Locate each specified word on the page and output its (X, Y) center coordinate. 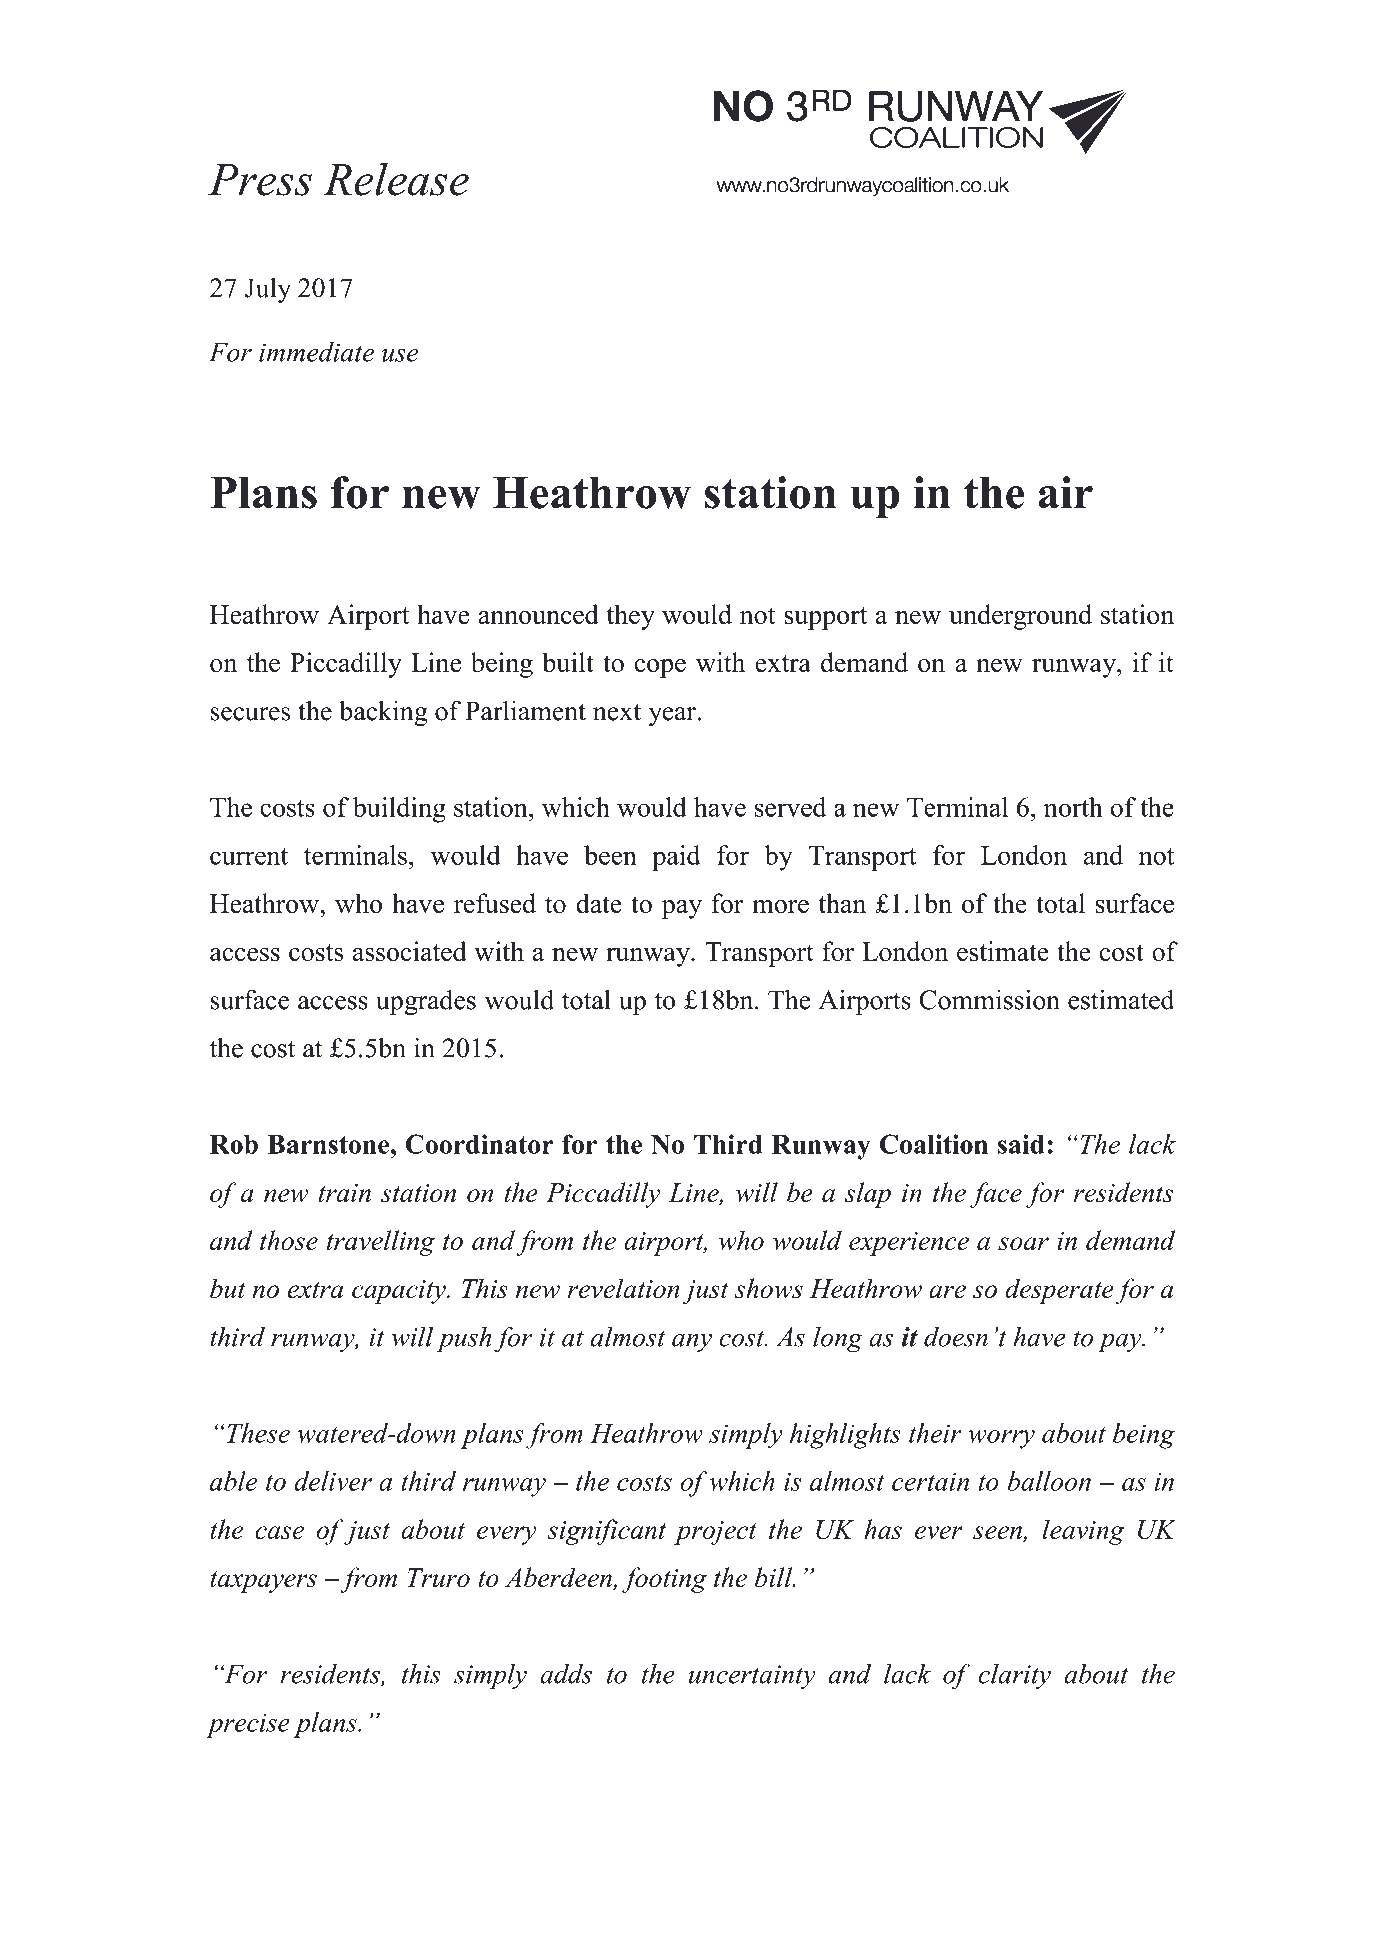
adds (566, 1674)
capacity (400, 1292)
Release (396, 179)
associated (410, 951)
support (825, 618)
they (631, 617)
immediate (316, 352)
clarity (1015, 1676)
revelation (624, 1288)
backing (383, 713)
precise (248, 1726)
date (599, 903)
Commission (990, 999)
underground (1020, 617)
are (947, 1291)
